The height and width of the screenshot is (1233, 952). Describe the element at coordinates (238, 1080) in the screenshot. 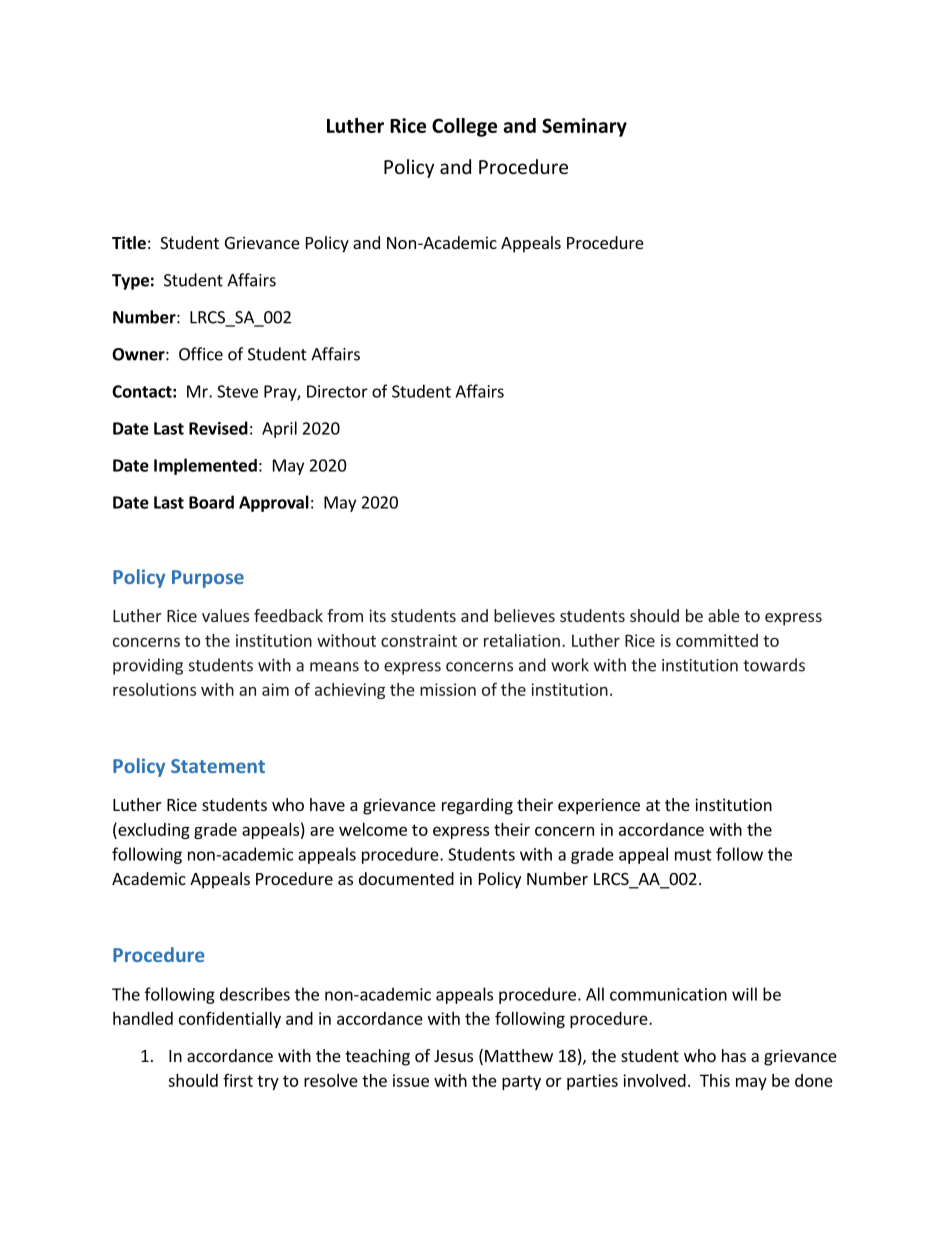

I see `first` at that location.
